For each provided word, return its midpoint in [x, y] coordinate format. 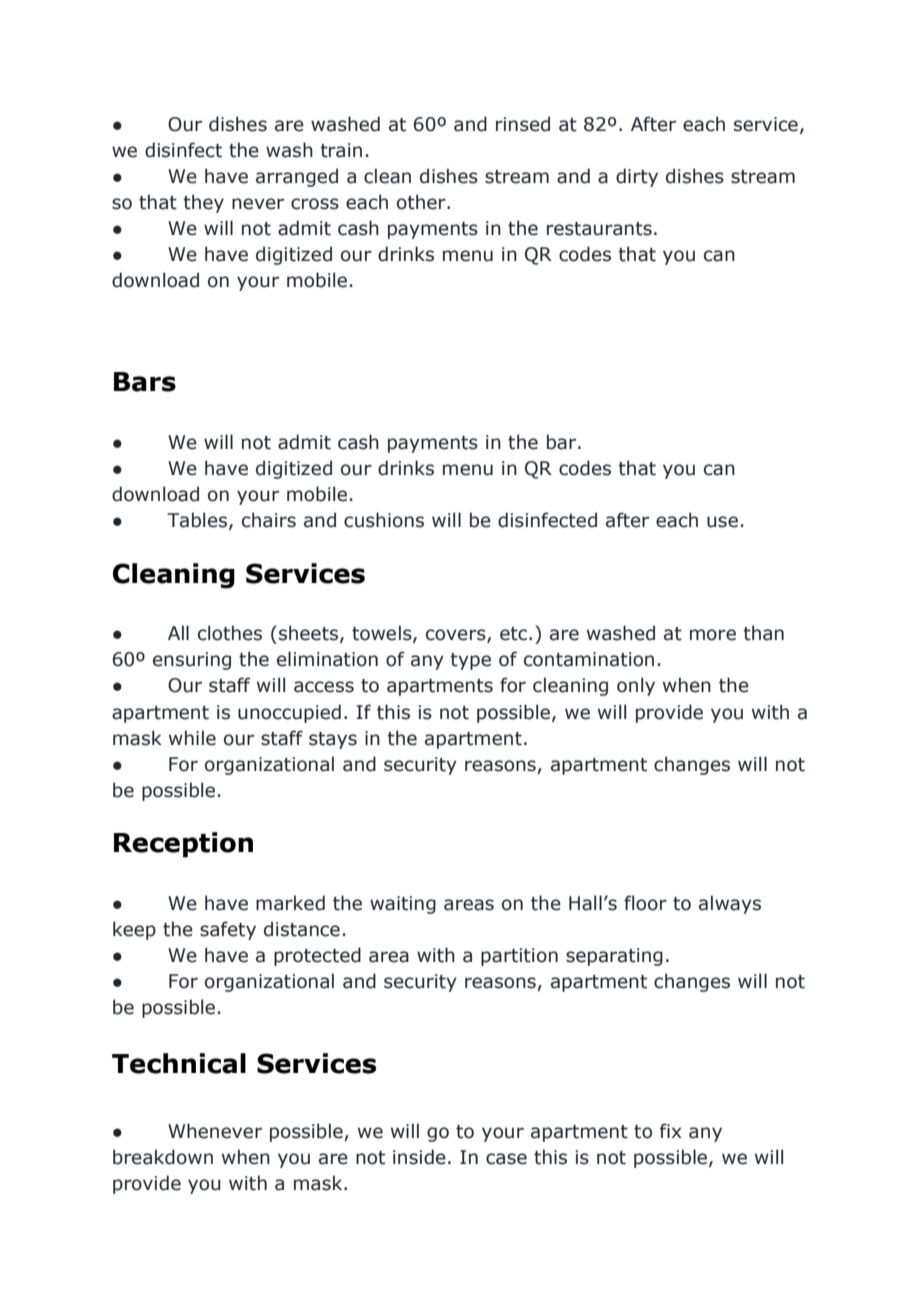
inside [419, 1157]
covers [457, 636]
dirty [637, 177]
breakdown [163, 1157]
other [422, 202]
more [713, 635]
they [203, 203]
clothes [230, 633]
